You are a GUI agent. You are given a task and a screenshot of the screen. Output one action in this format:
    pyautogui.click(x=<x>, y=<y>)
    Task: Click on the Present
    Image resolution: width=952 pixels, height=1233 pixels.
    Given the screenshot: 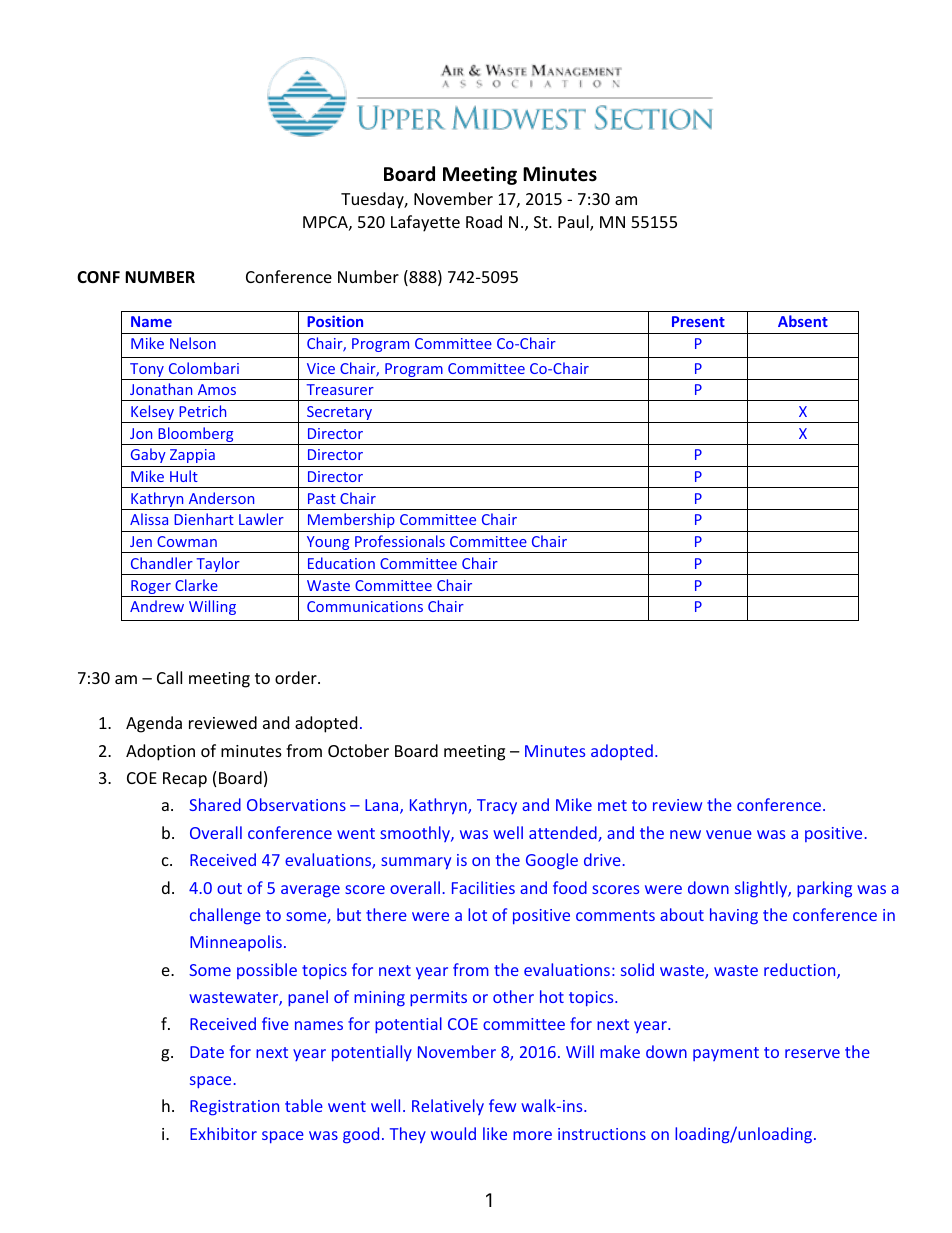 What is the action you would take?
    pyautogui.click(x=698, y=321)
